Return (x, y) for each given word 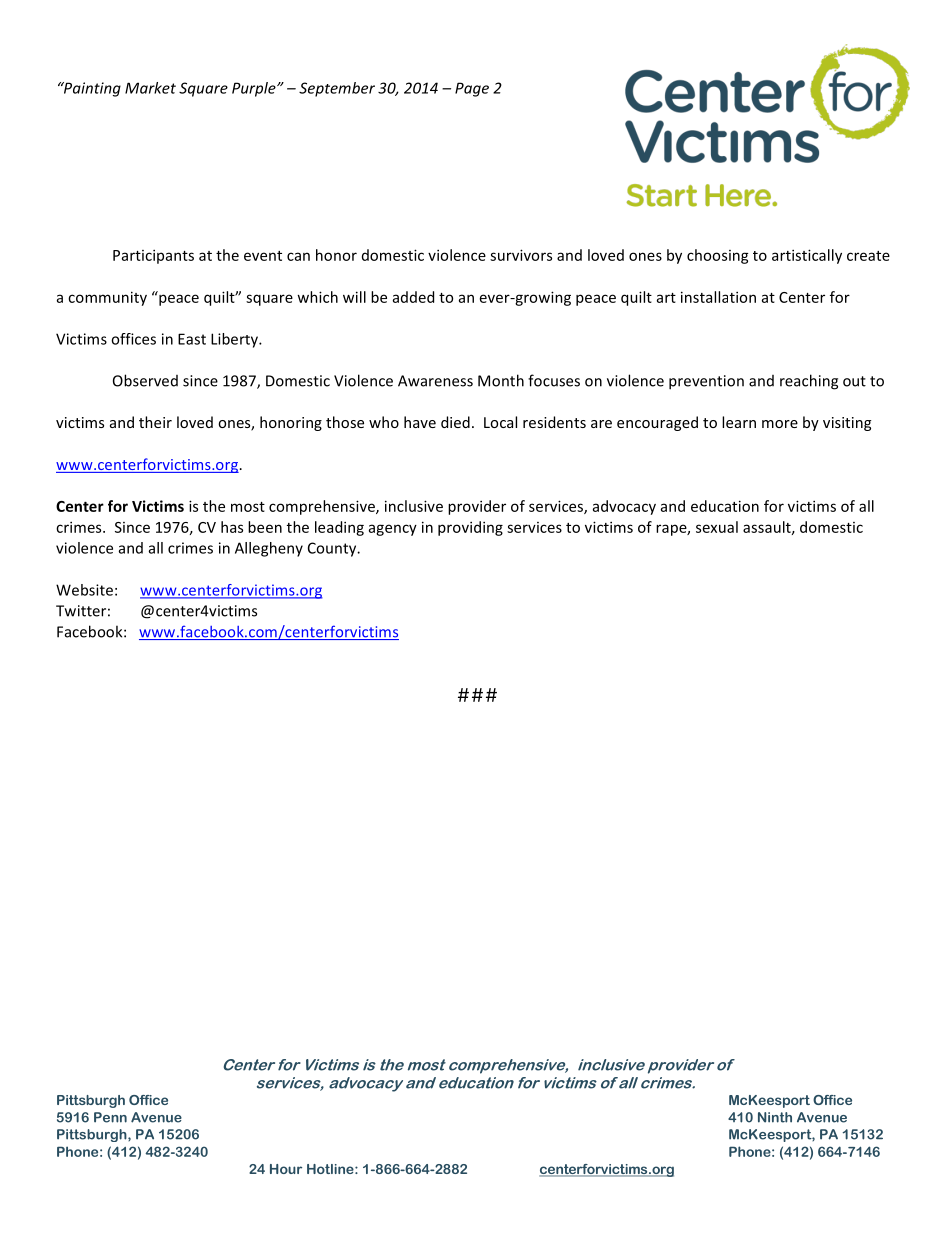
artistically (807, 256)
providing (470, 528)
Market (150, 88)
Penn (110, 1117)
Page (472, 89)
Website (84, 590)
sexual (717, 527)
